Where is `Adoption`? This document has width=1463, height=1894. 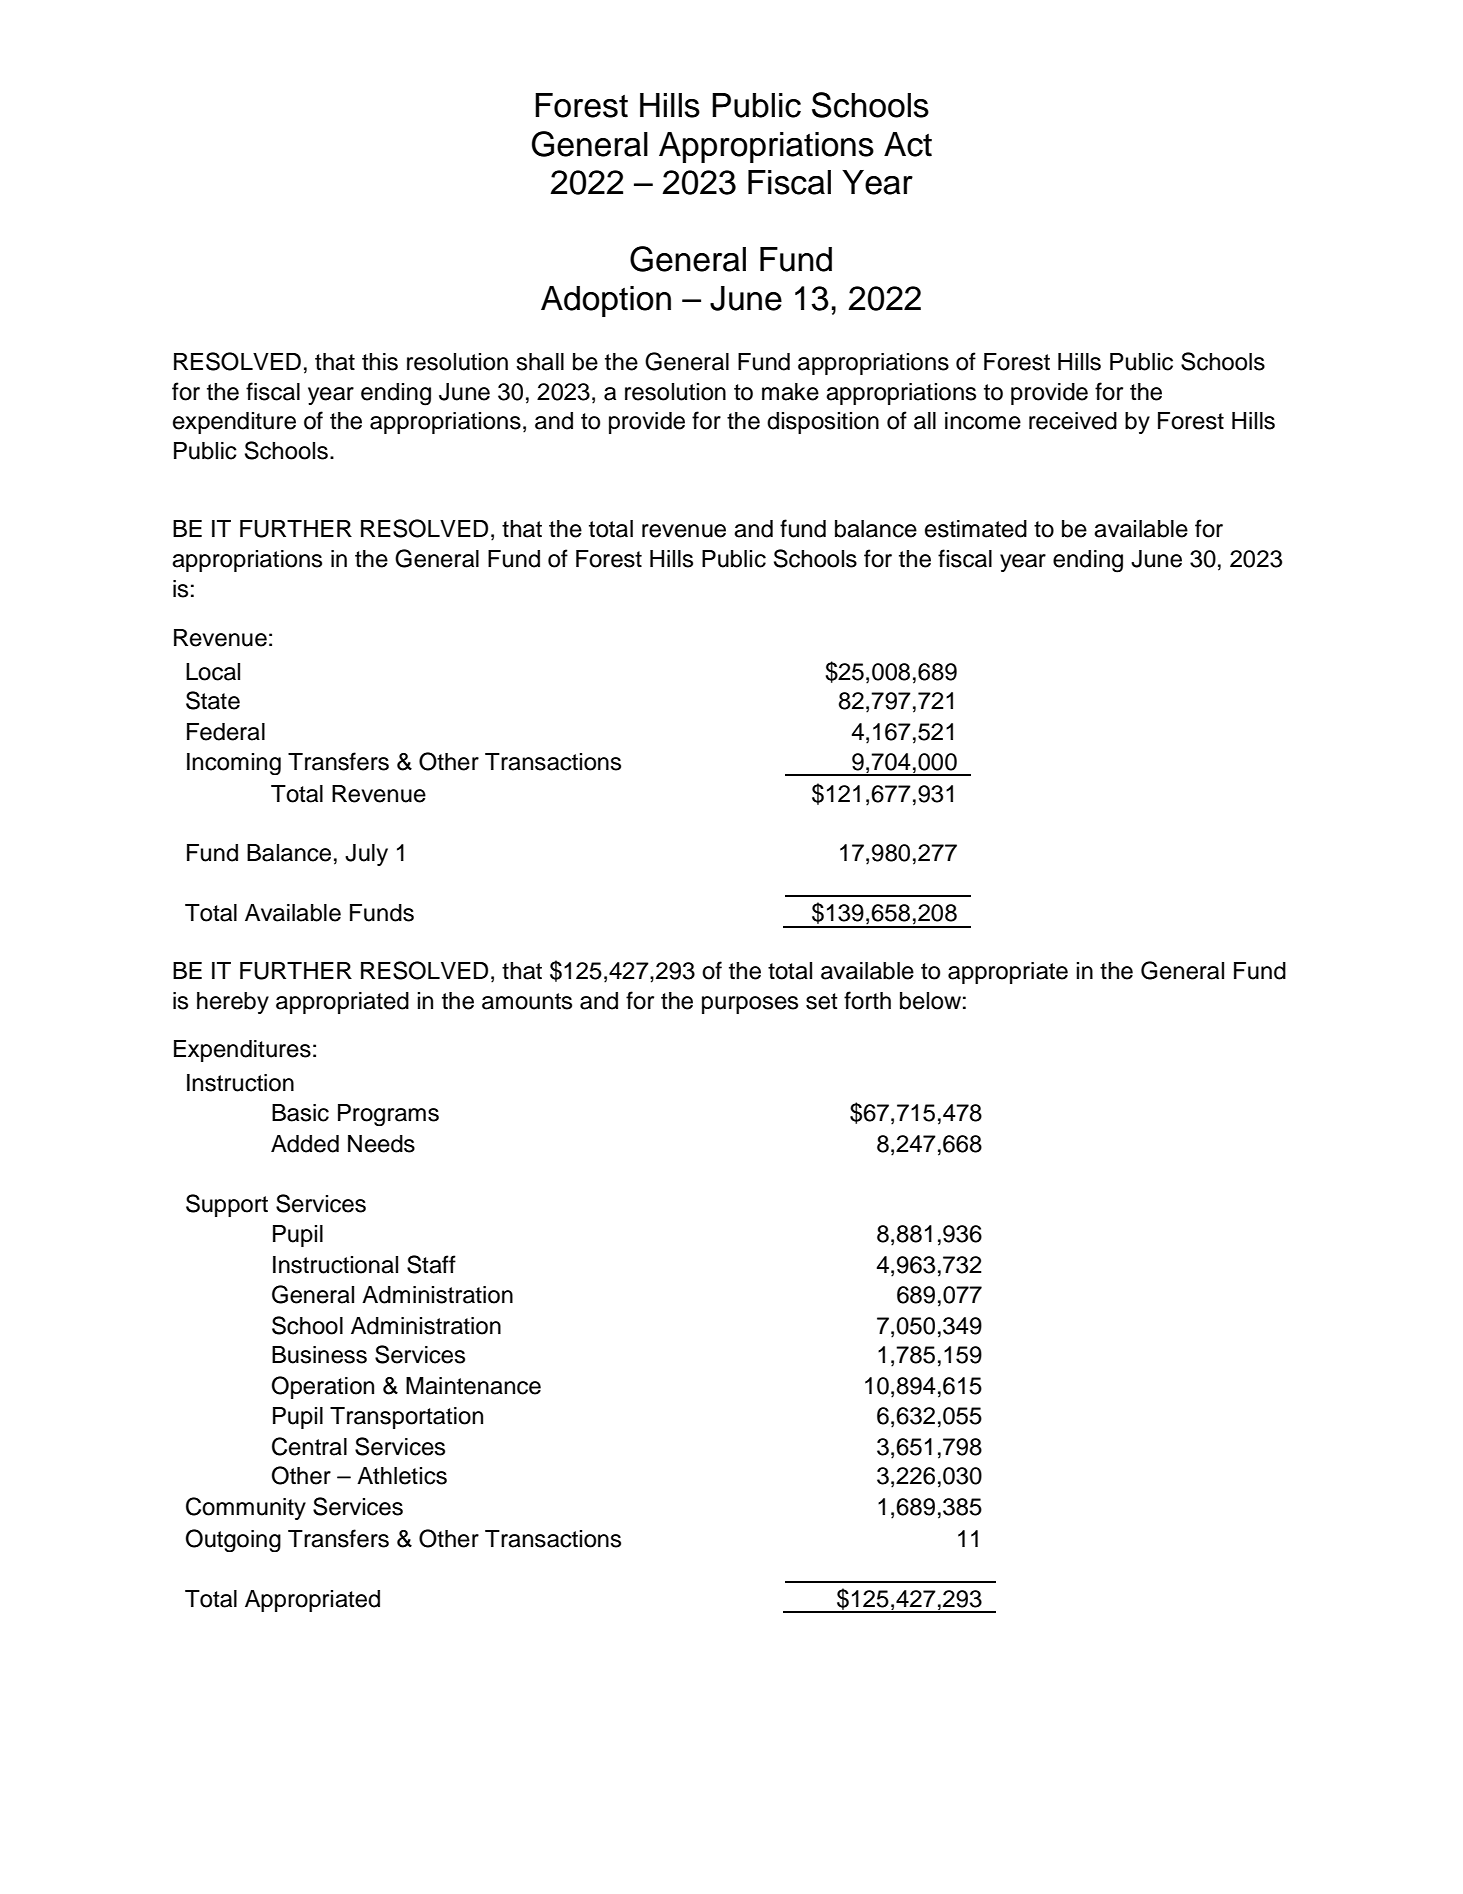
Adoption is located at coordinates (606, 301).
